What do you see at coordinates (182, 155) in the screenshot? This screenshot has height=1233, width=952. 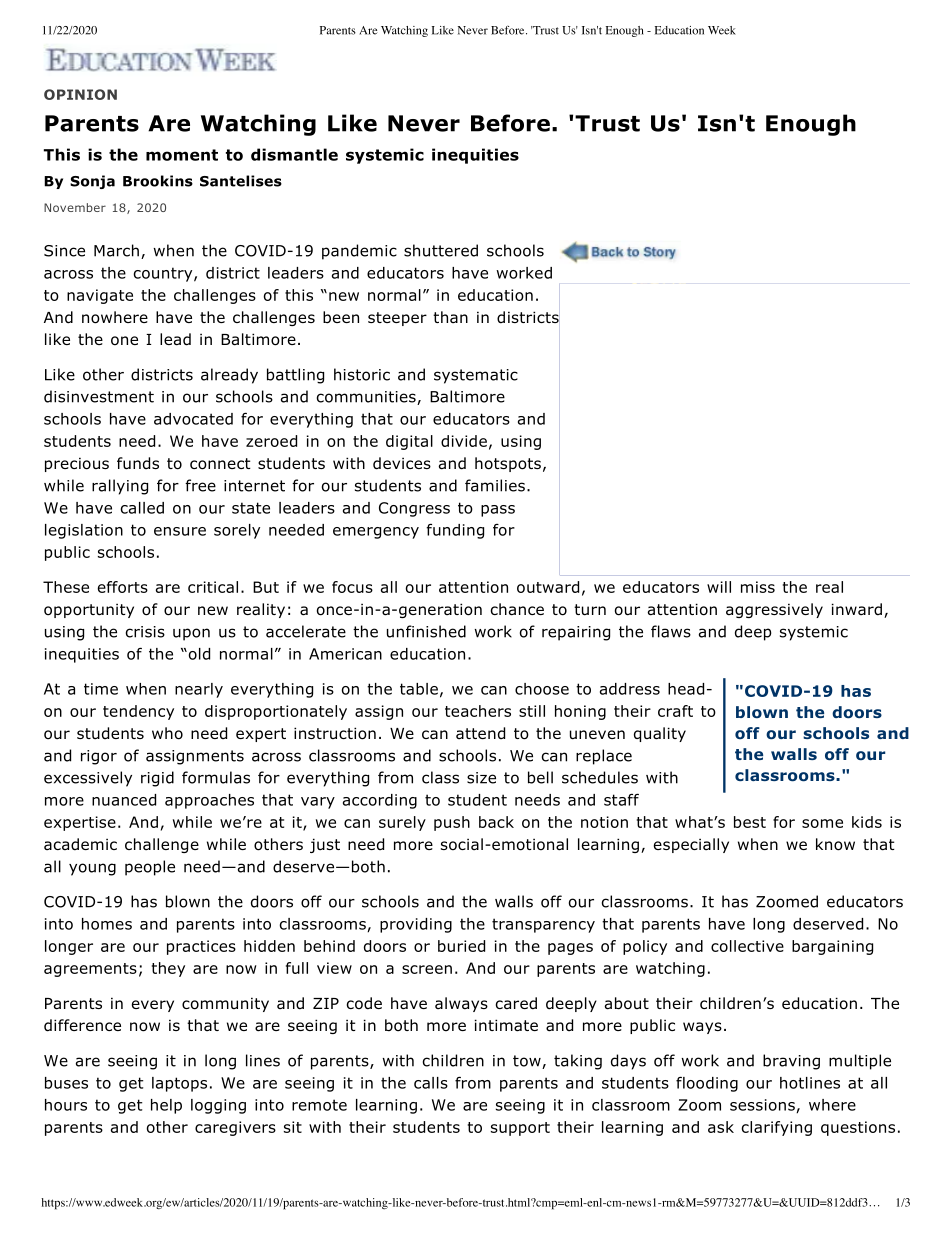 I see `moment` at bounding box center [182, 155].
